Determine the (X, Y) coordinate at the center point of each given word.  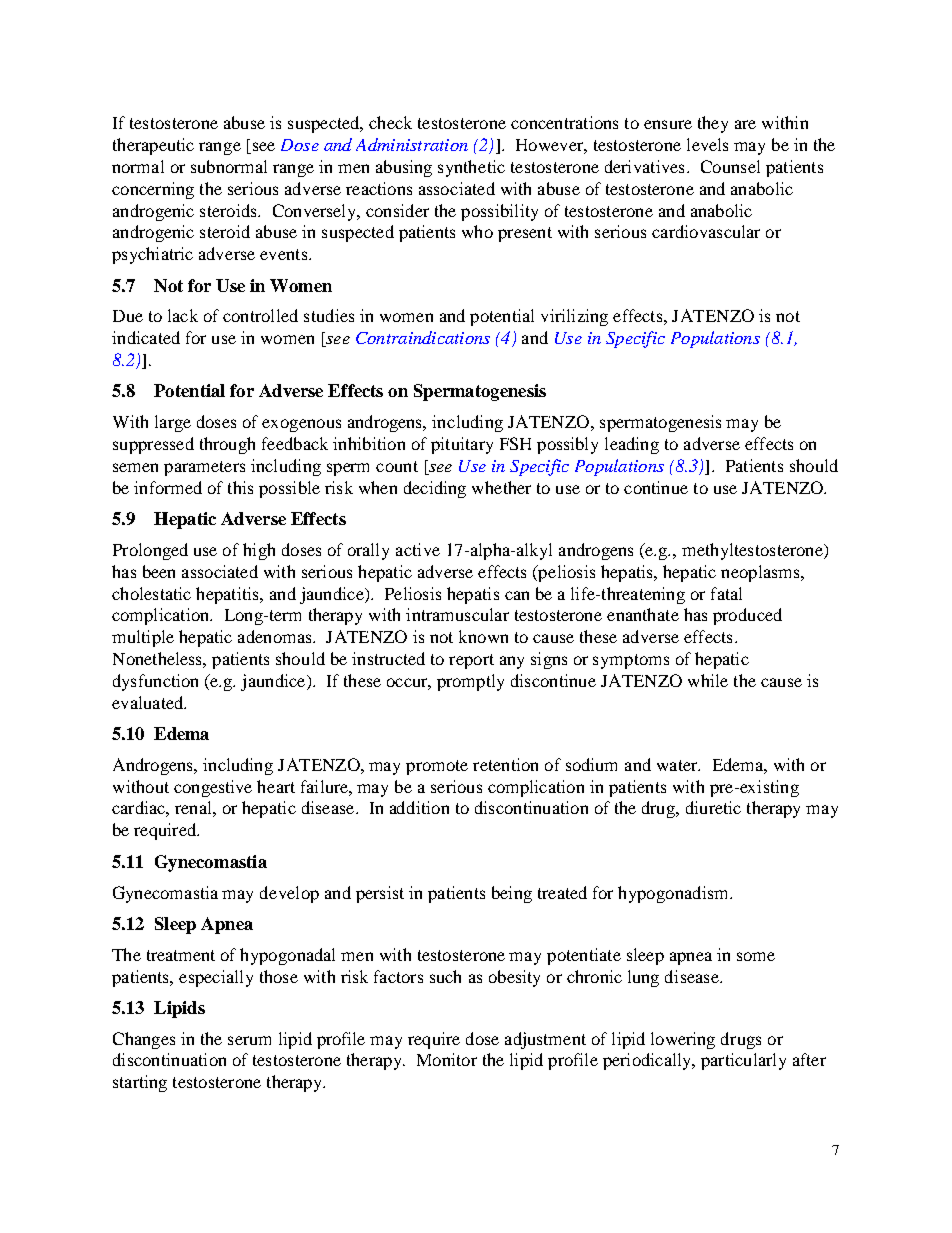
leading (632, 445)
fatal (726, 593)
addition (419, 807)
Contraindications (423, 337)
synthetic (471, 168)
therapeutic (153, 146)
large (173, 423)
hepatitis (228, 595)
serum (249, 1040)
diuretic (713, 807)
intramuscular (457, 614)
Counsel (730, 166)
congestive (213, 788)
